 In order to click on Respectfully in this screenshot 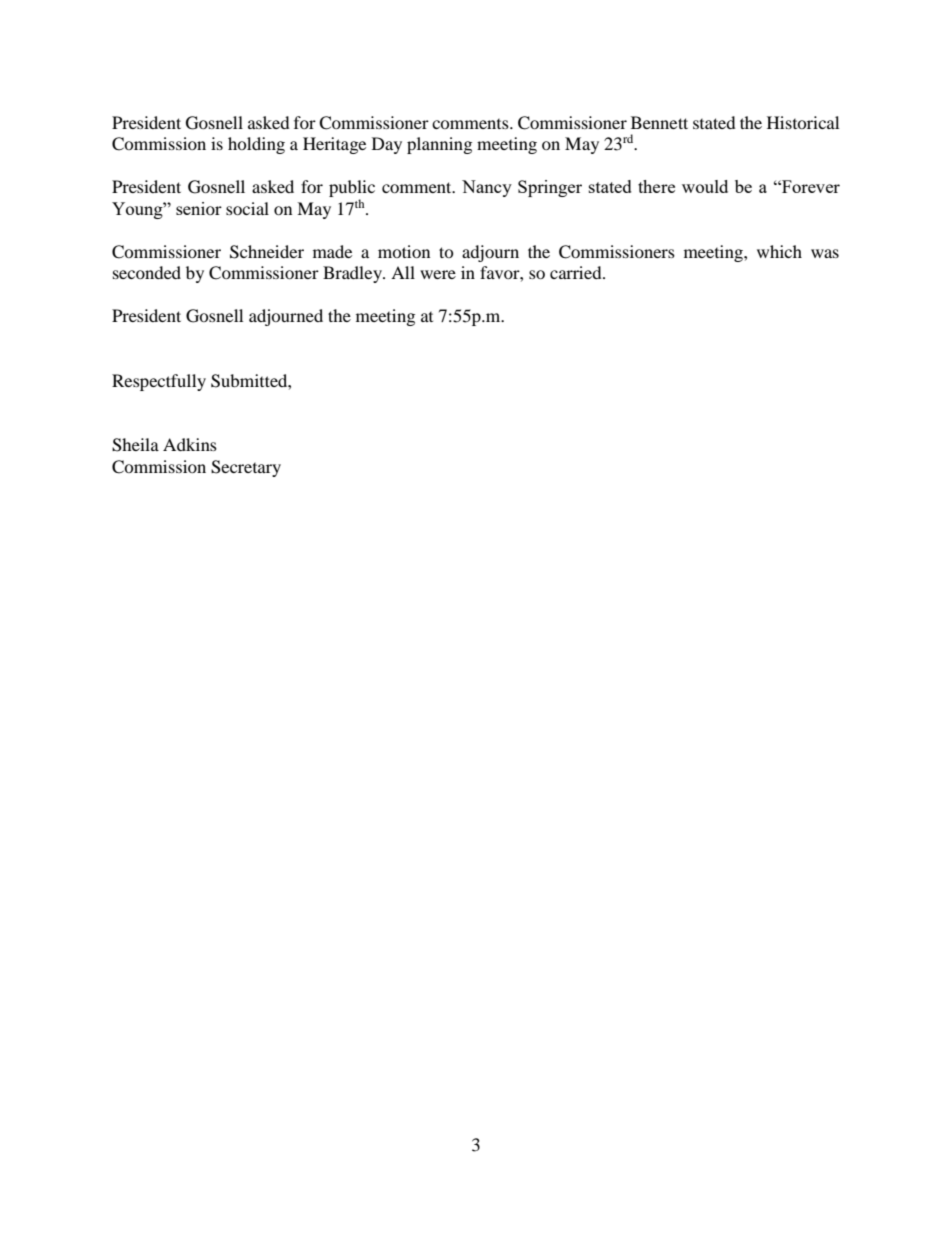, I will do `click(159, 382)`.
